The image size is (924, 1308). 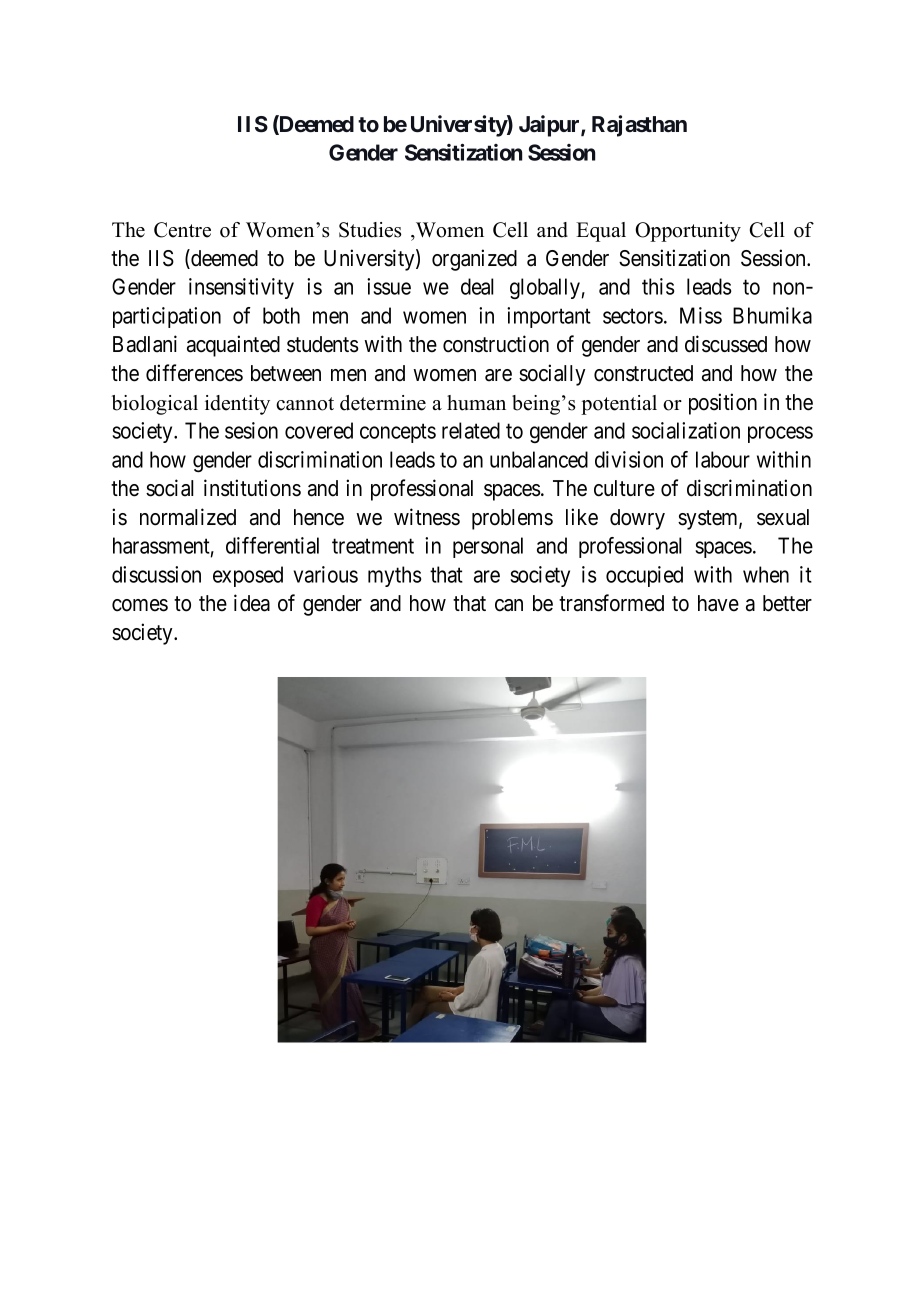 What do you see at coordinates (539, 459) in the document?
I see `unbalanced` at bounding box center [539, 459].
